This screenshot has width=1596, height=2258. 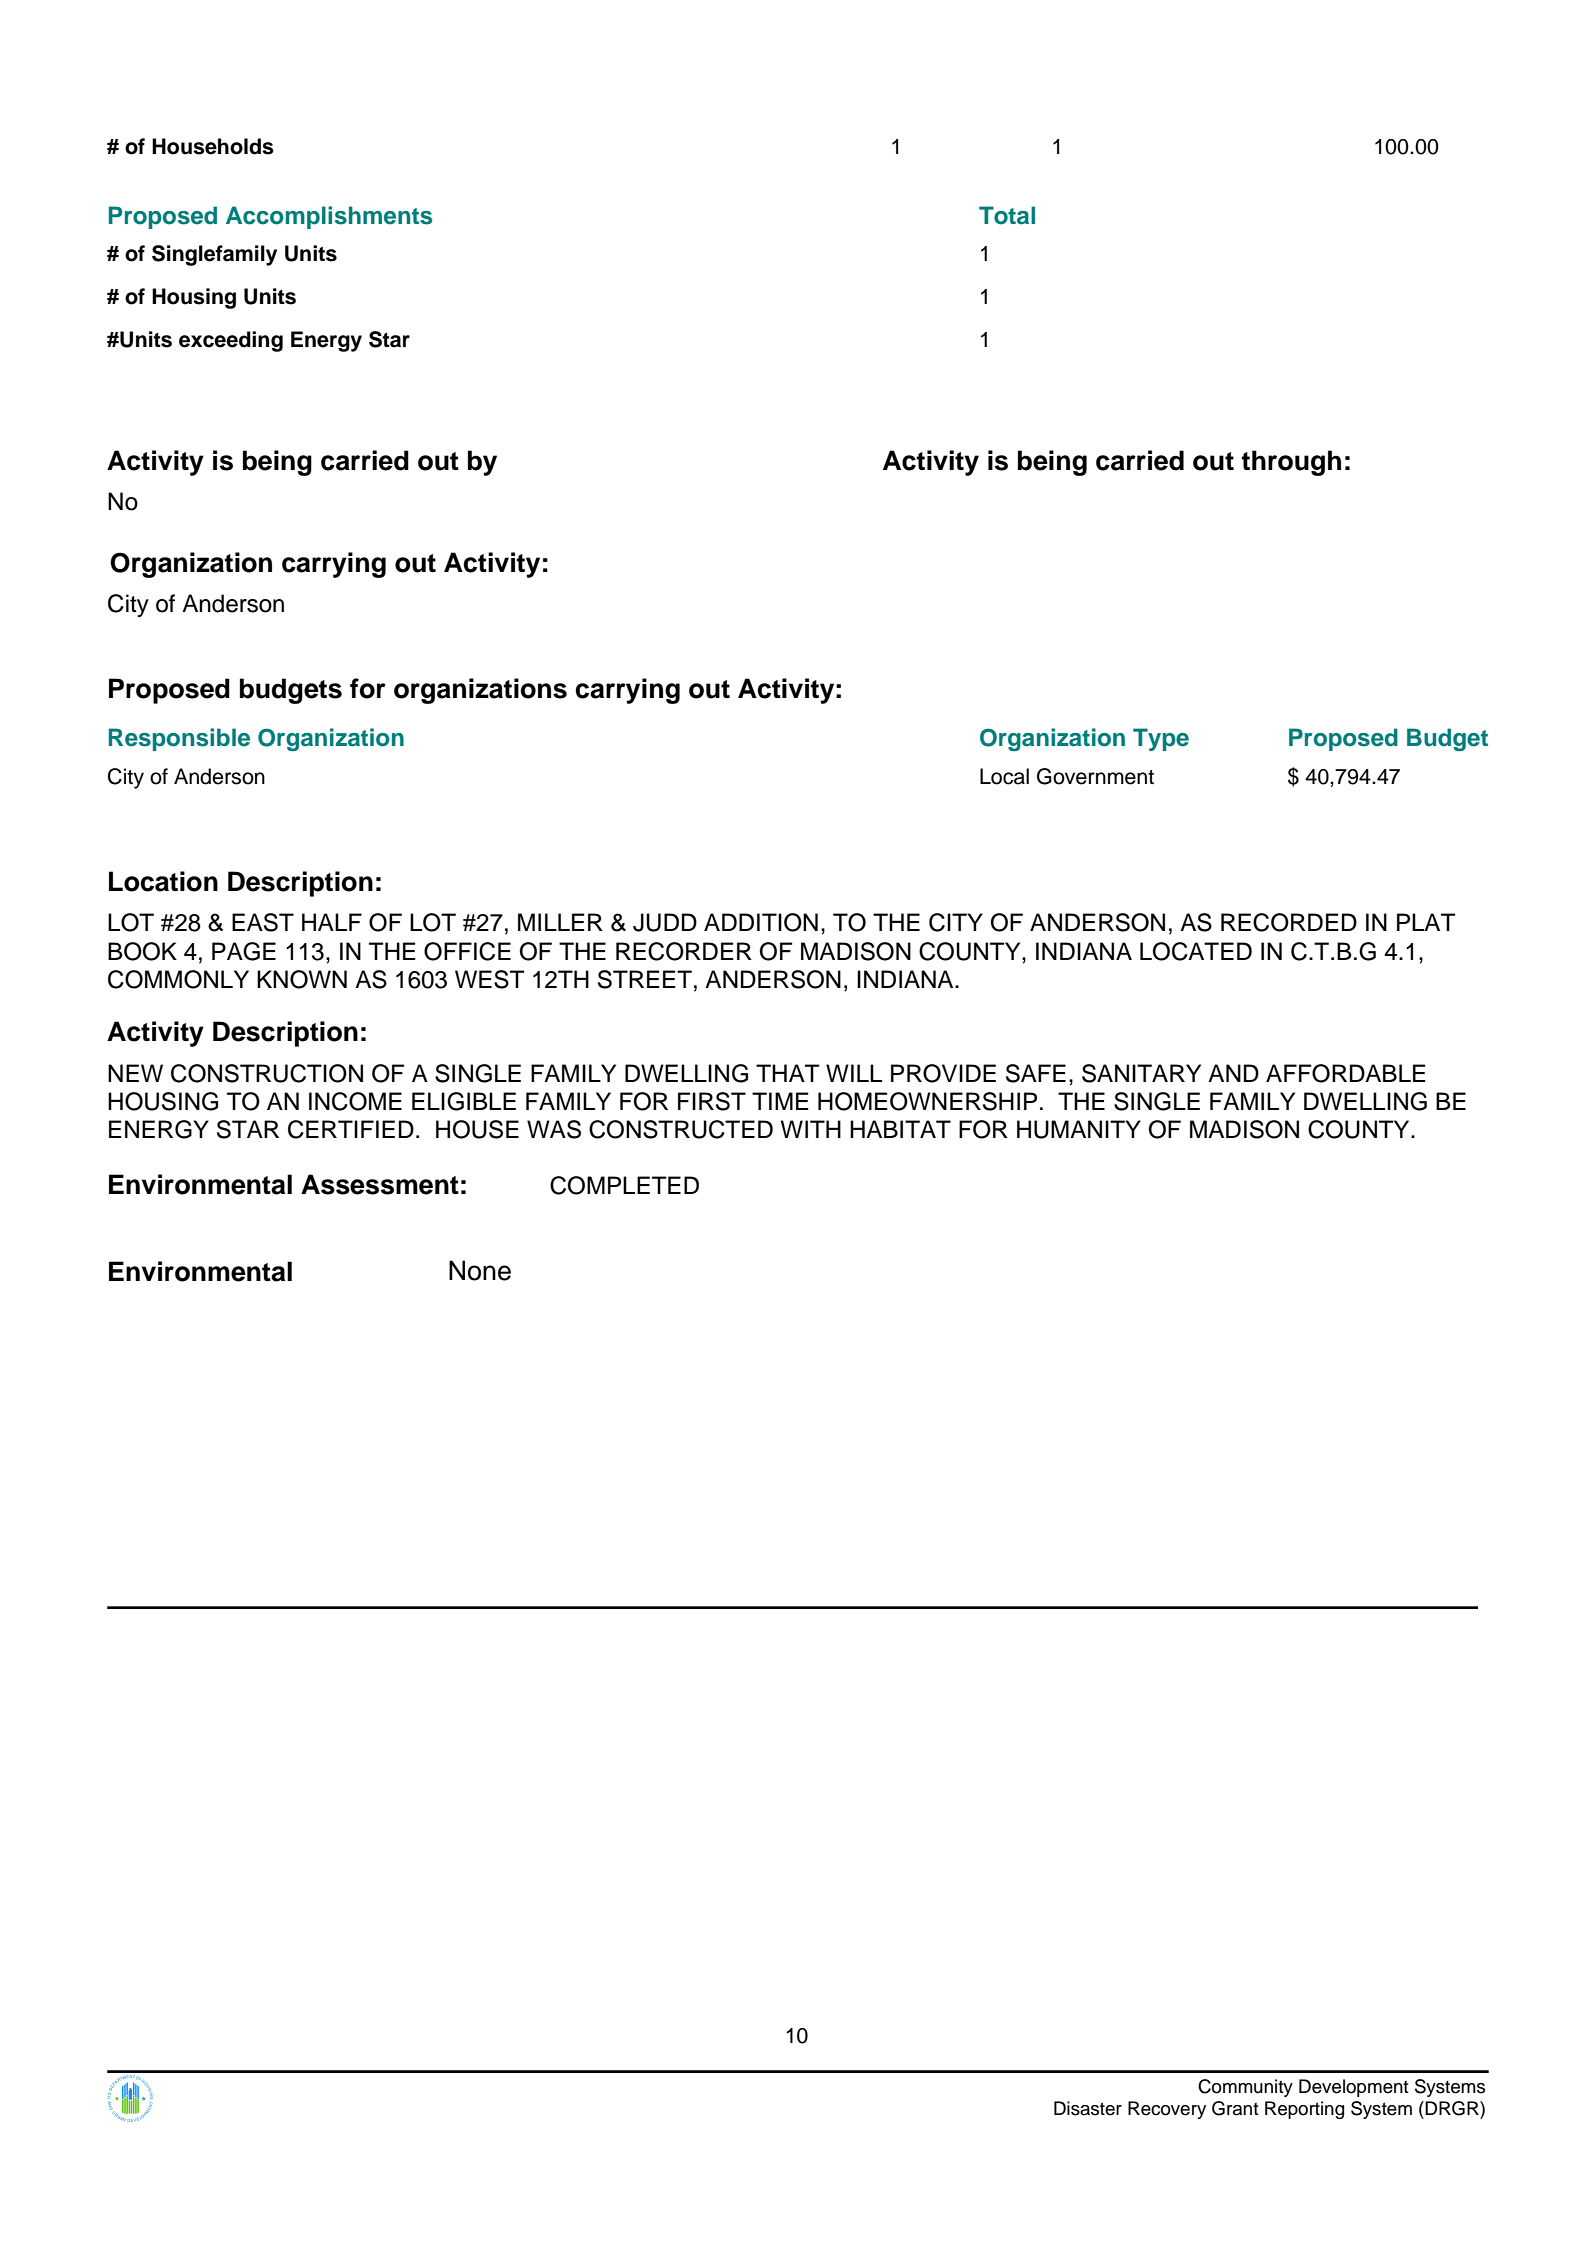 I want to click on Accomplishments, so click(x=329, y=217).
